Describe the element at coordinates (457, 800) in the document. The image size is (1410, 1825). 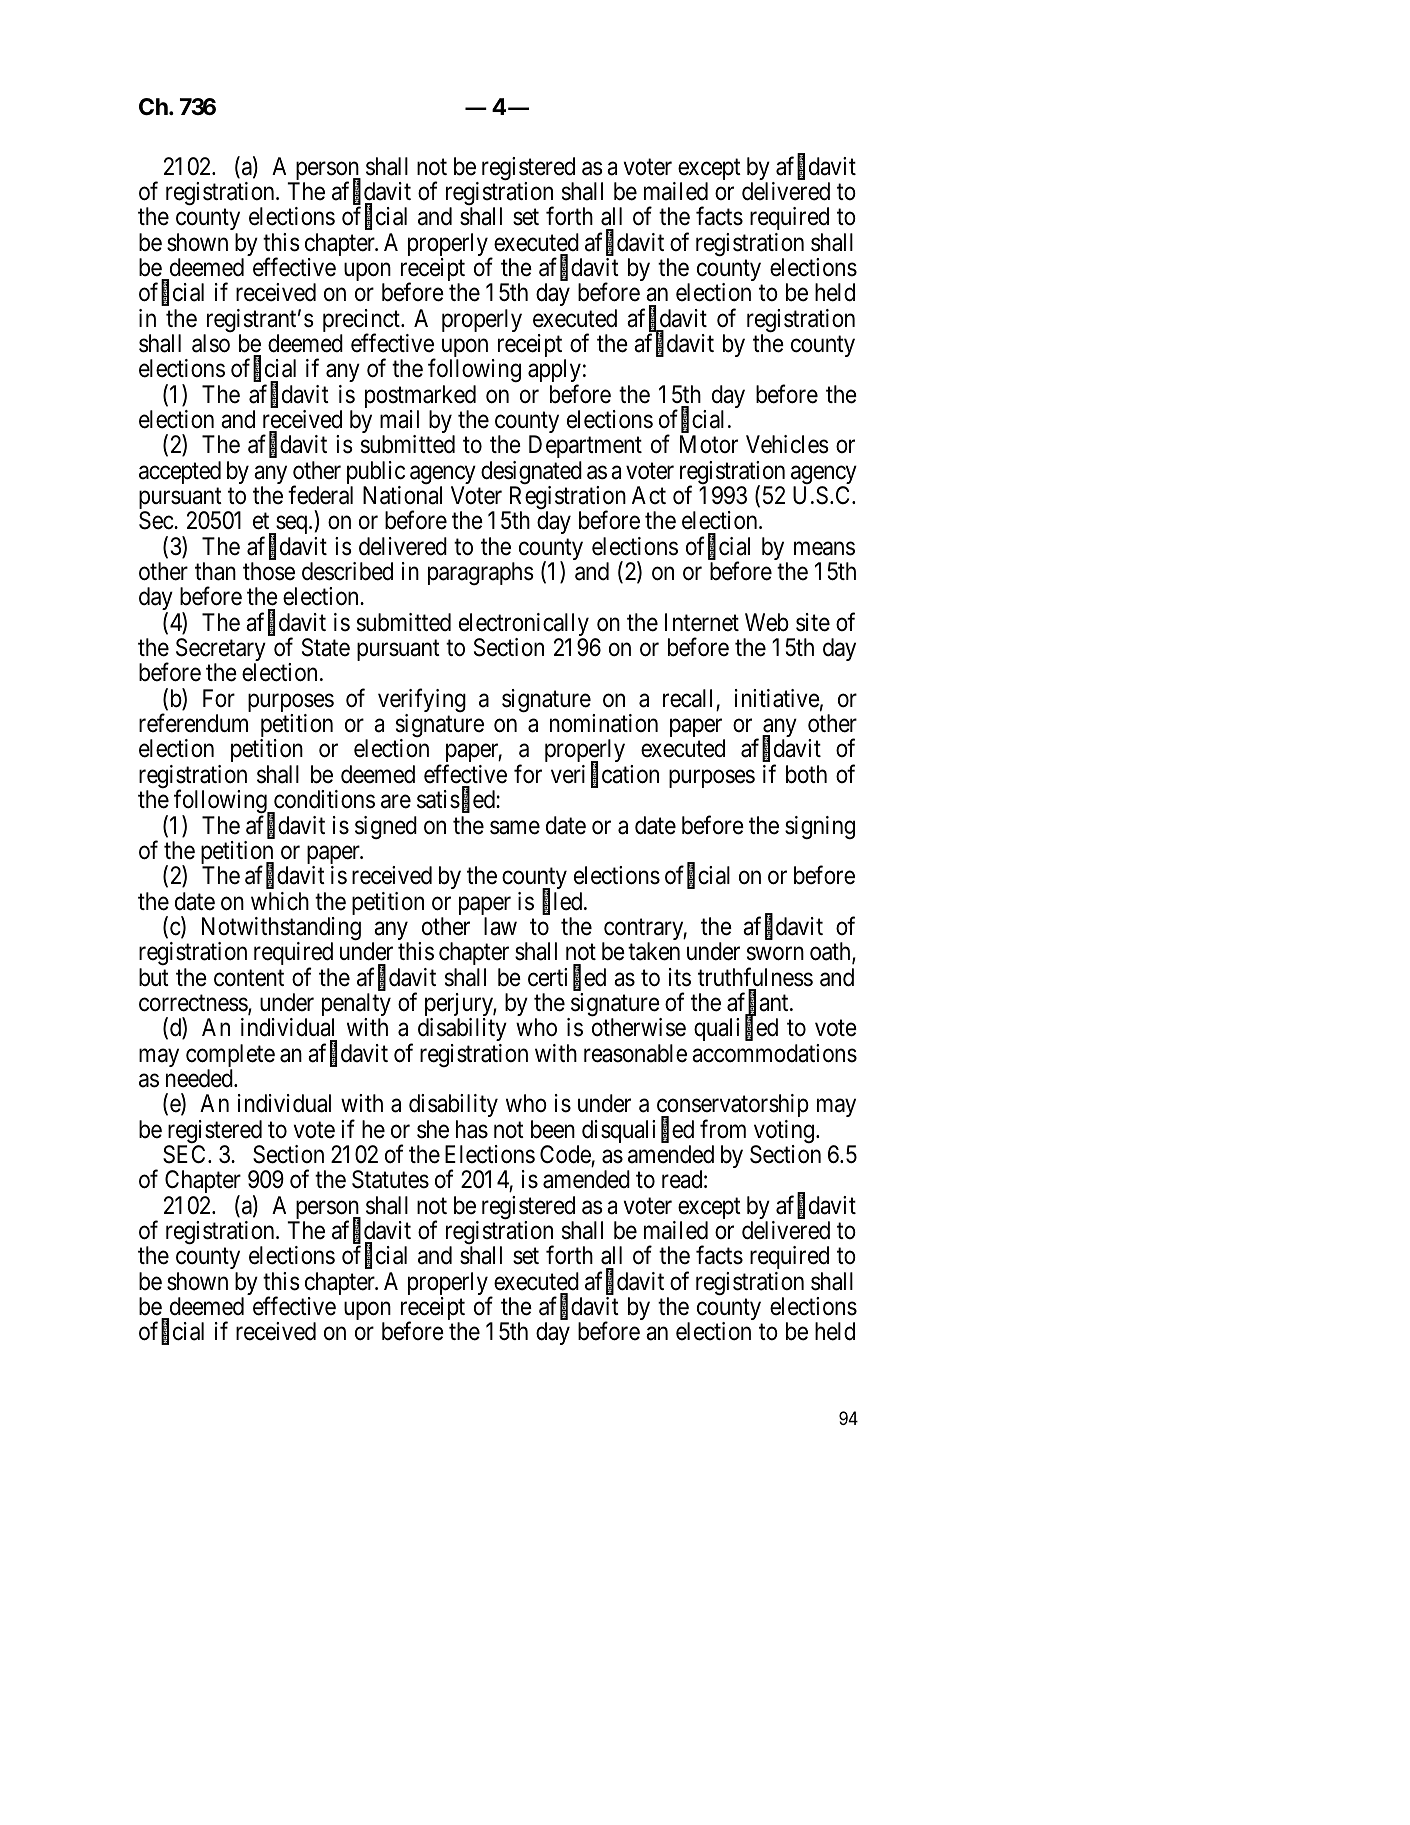
I see `satisfied` at that location.
